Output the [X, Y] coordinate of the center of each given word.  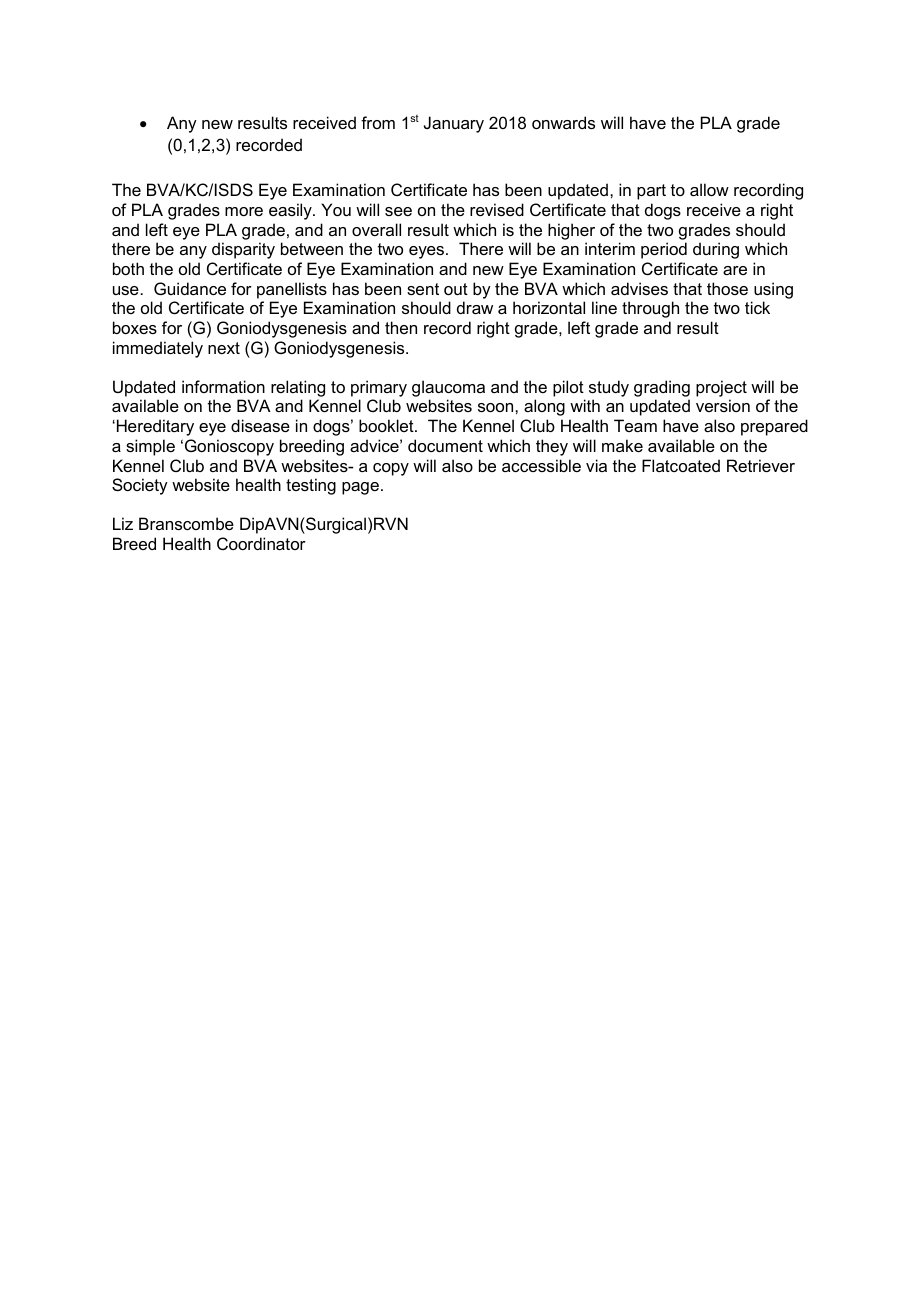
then [401, 327]
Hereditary [154, 427]
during [716, 250]
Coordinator [261, 543]
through [650, 309]
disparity [243, 250]
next [224, 348]
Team [635, 425]
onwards [563, 122]
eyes [428, 252]
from [378, 122]
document [445, 445]
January [454, 124]
